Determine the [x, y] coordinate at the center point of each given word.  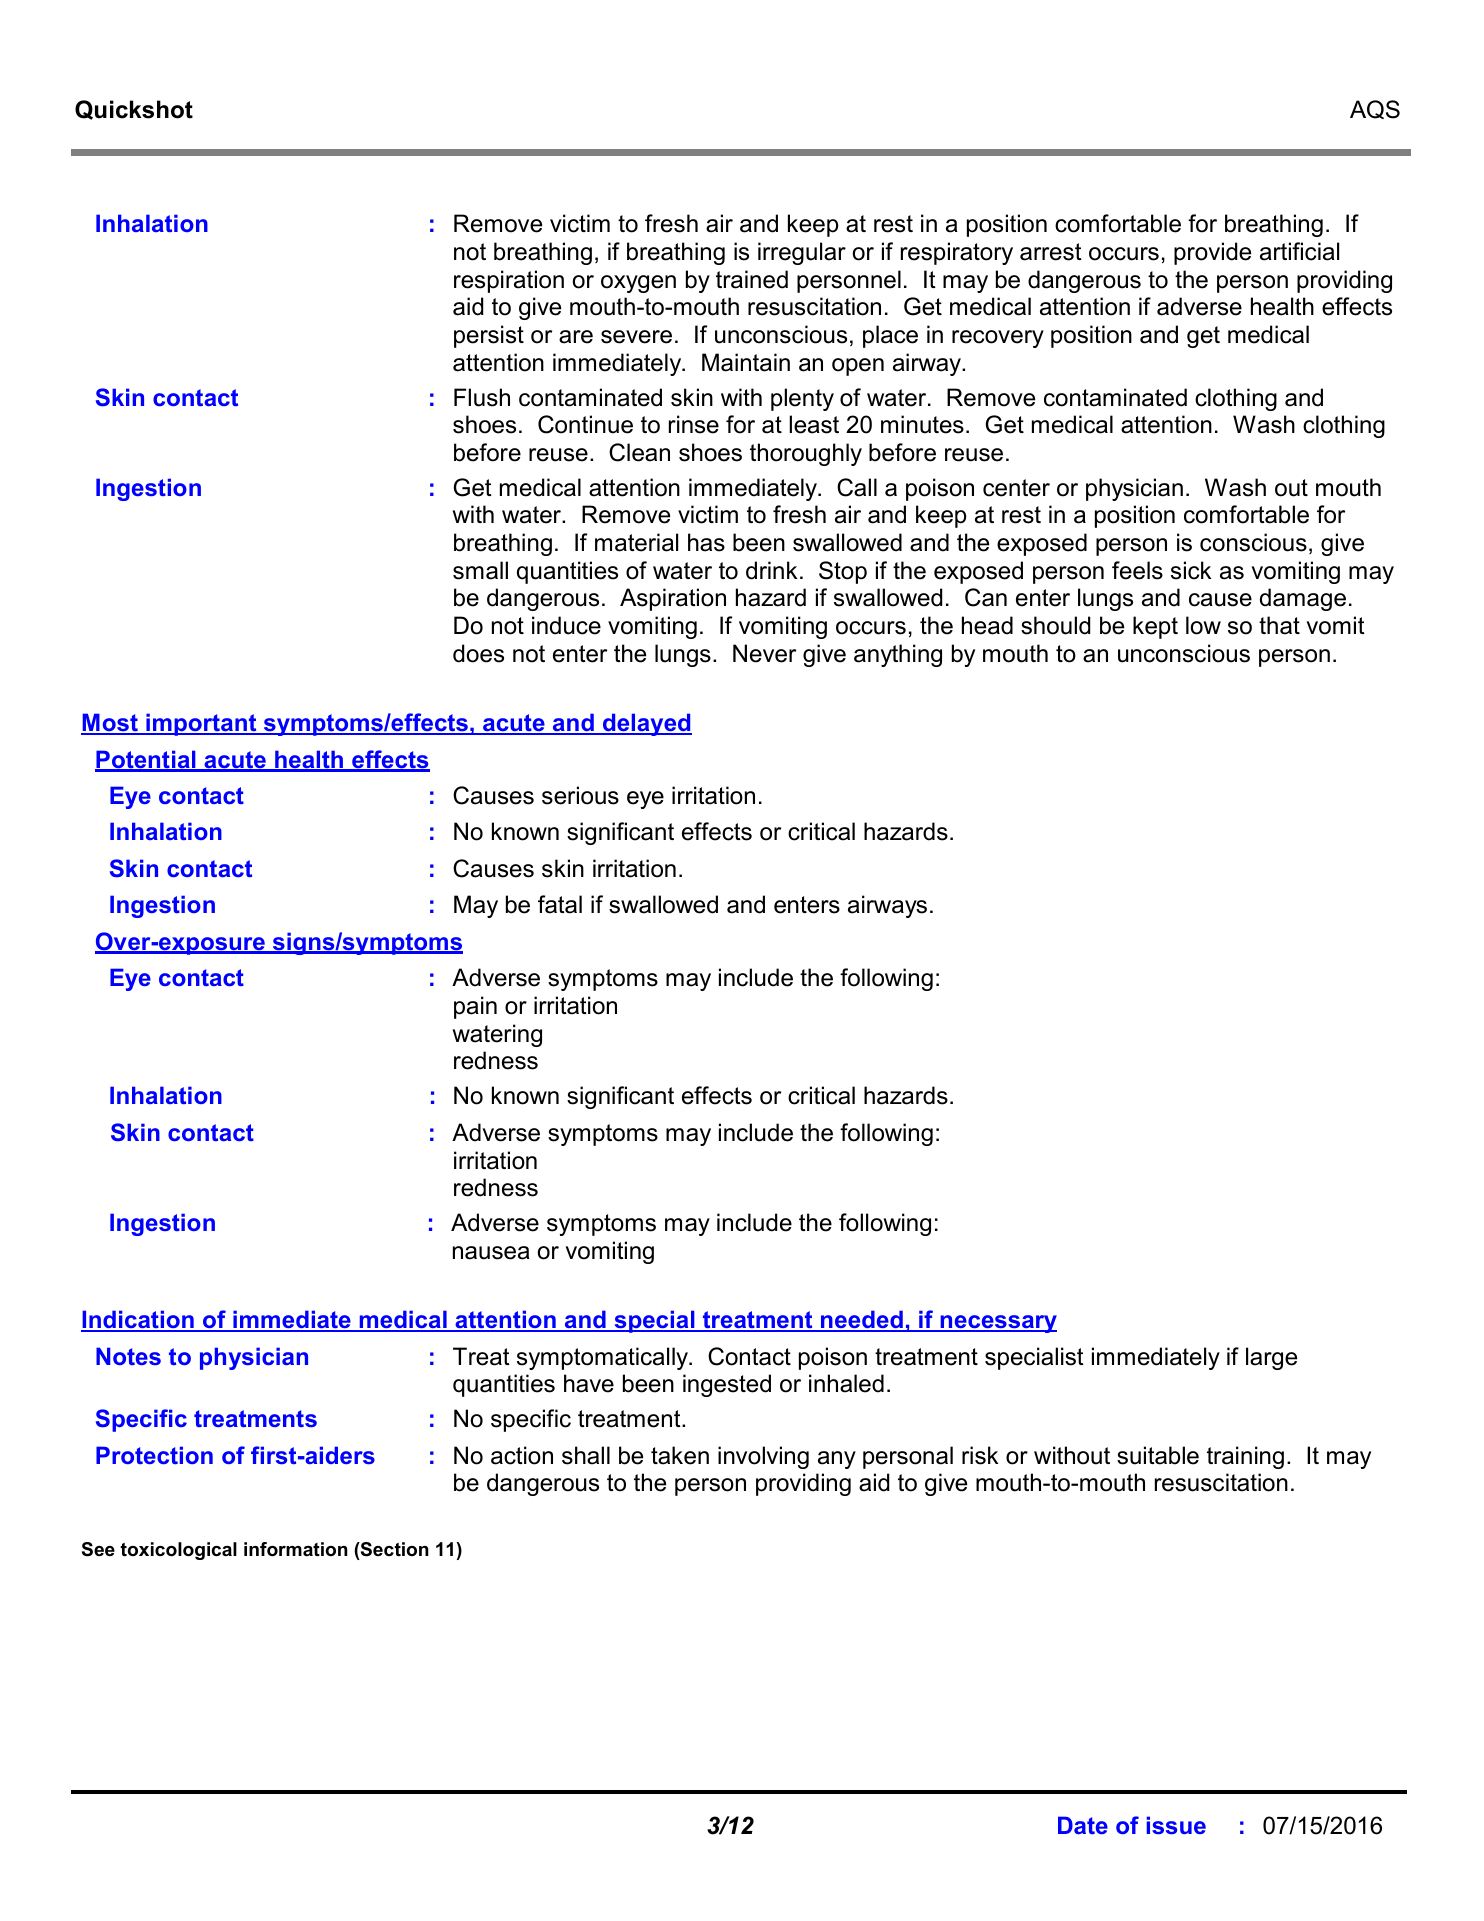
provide [1212, 253]
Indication [138, 1320]
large [1271, 1358]
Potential [146, 760]
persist [489, 336]
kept [1155, 627]
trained [752, 279]
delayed [646, 724]
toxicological [178, 1551]
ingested [727, 1385]
